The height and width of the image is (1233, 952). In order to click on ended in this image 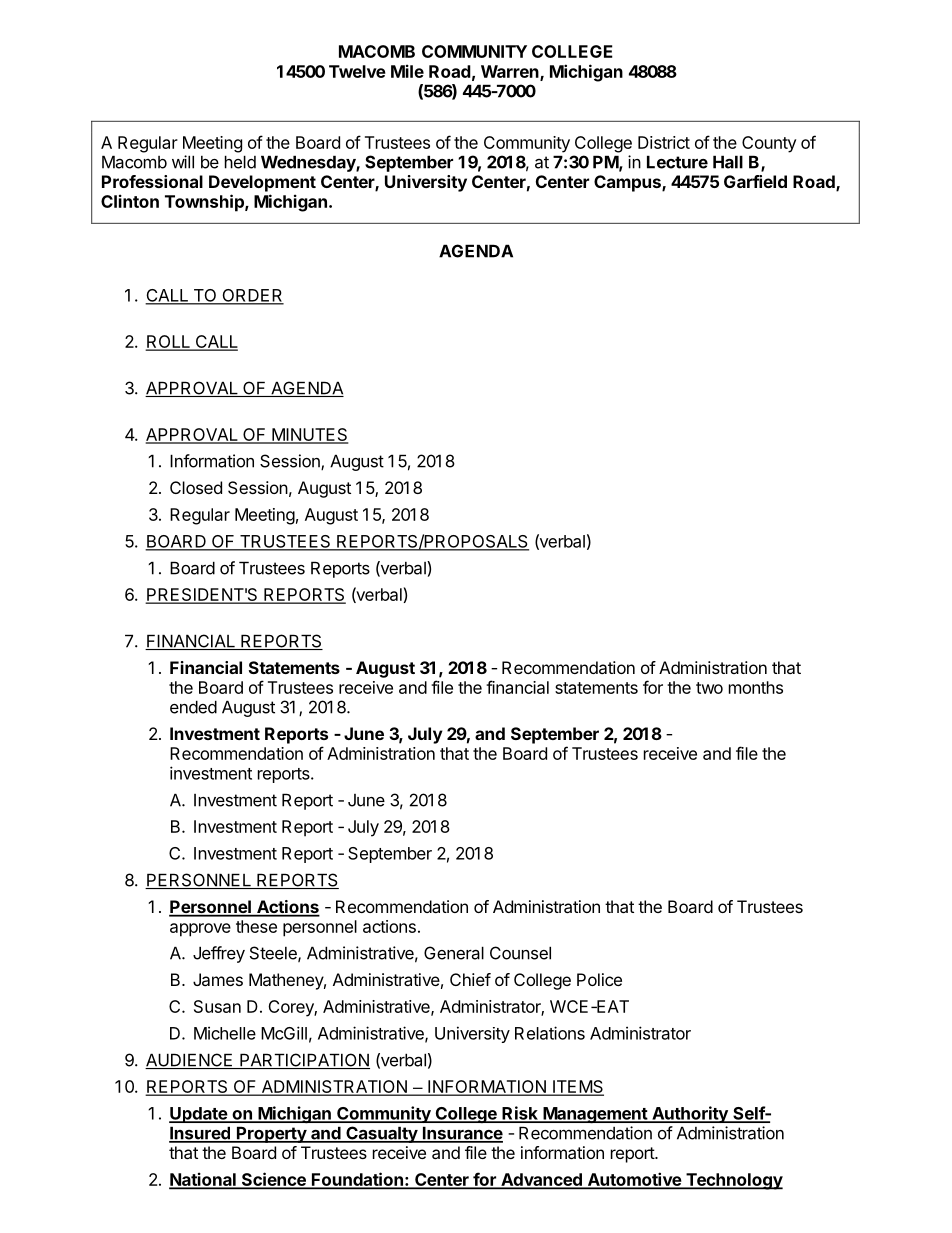, I will do `click(193, 707)`.
